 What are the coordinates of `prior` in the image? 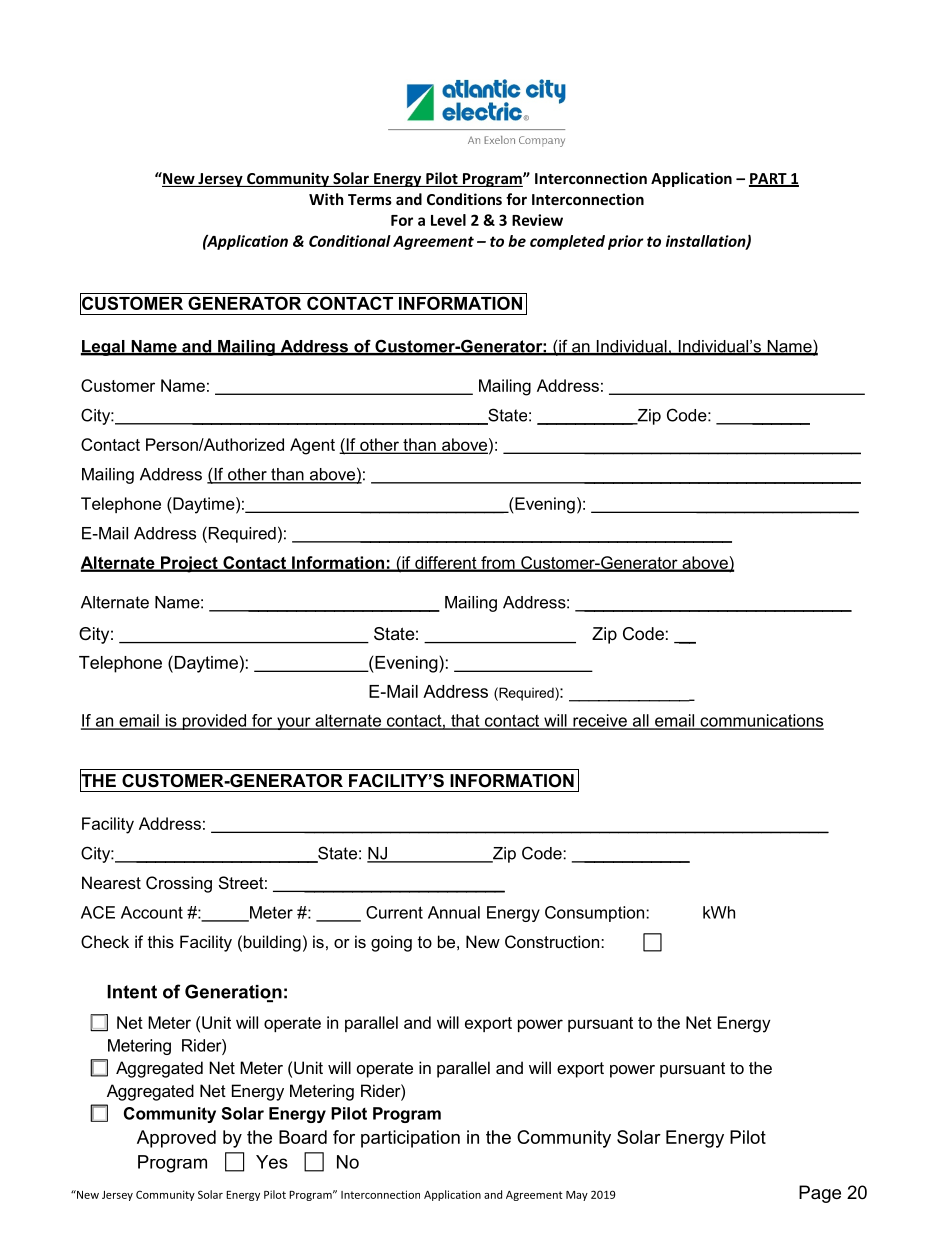 It's located at (626, 242).
